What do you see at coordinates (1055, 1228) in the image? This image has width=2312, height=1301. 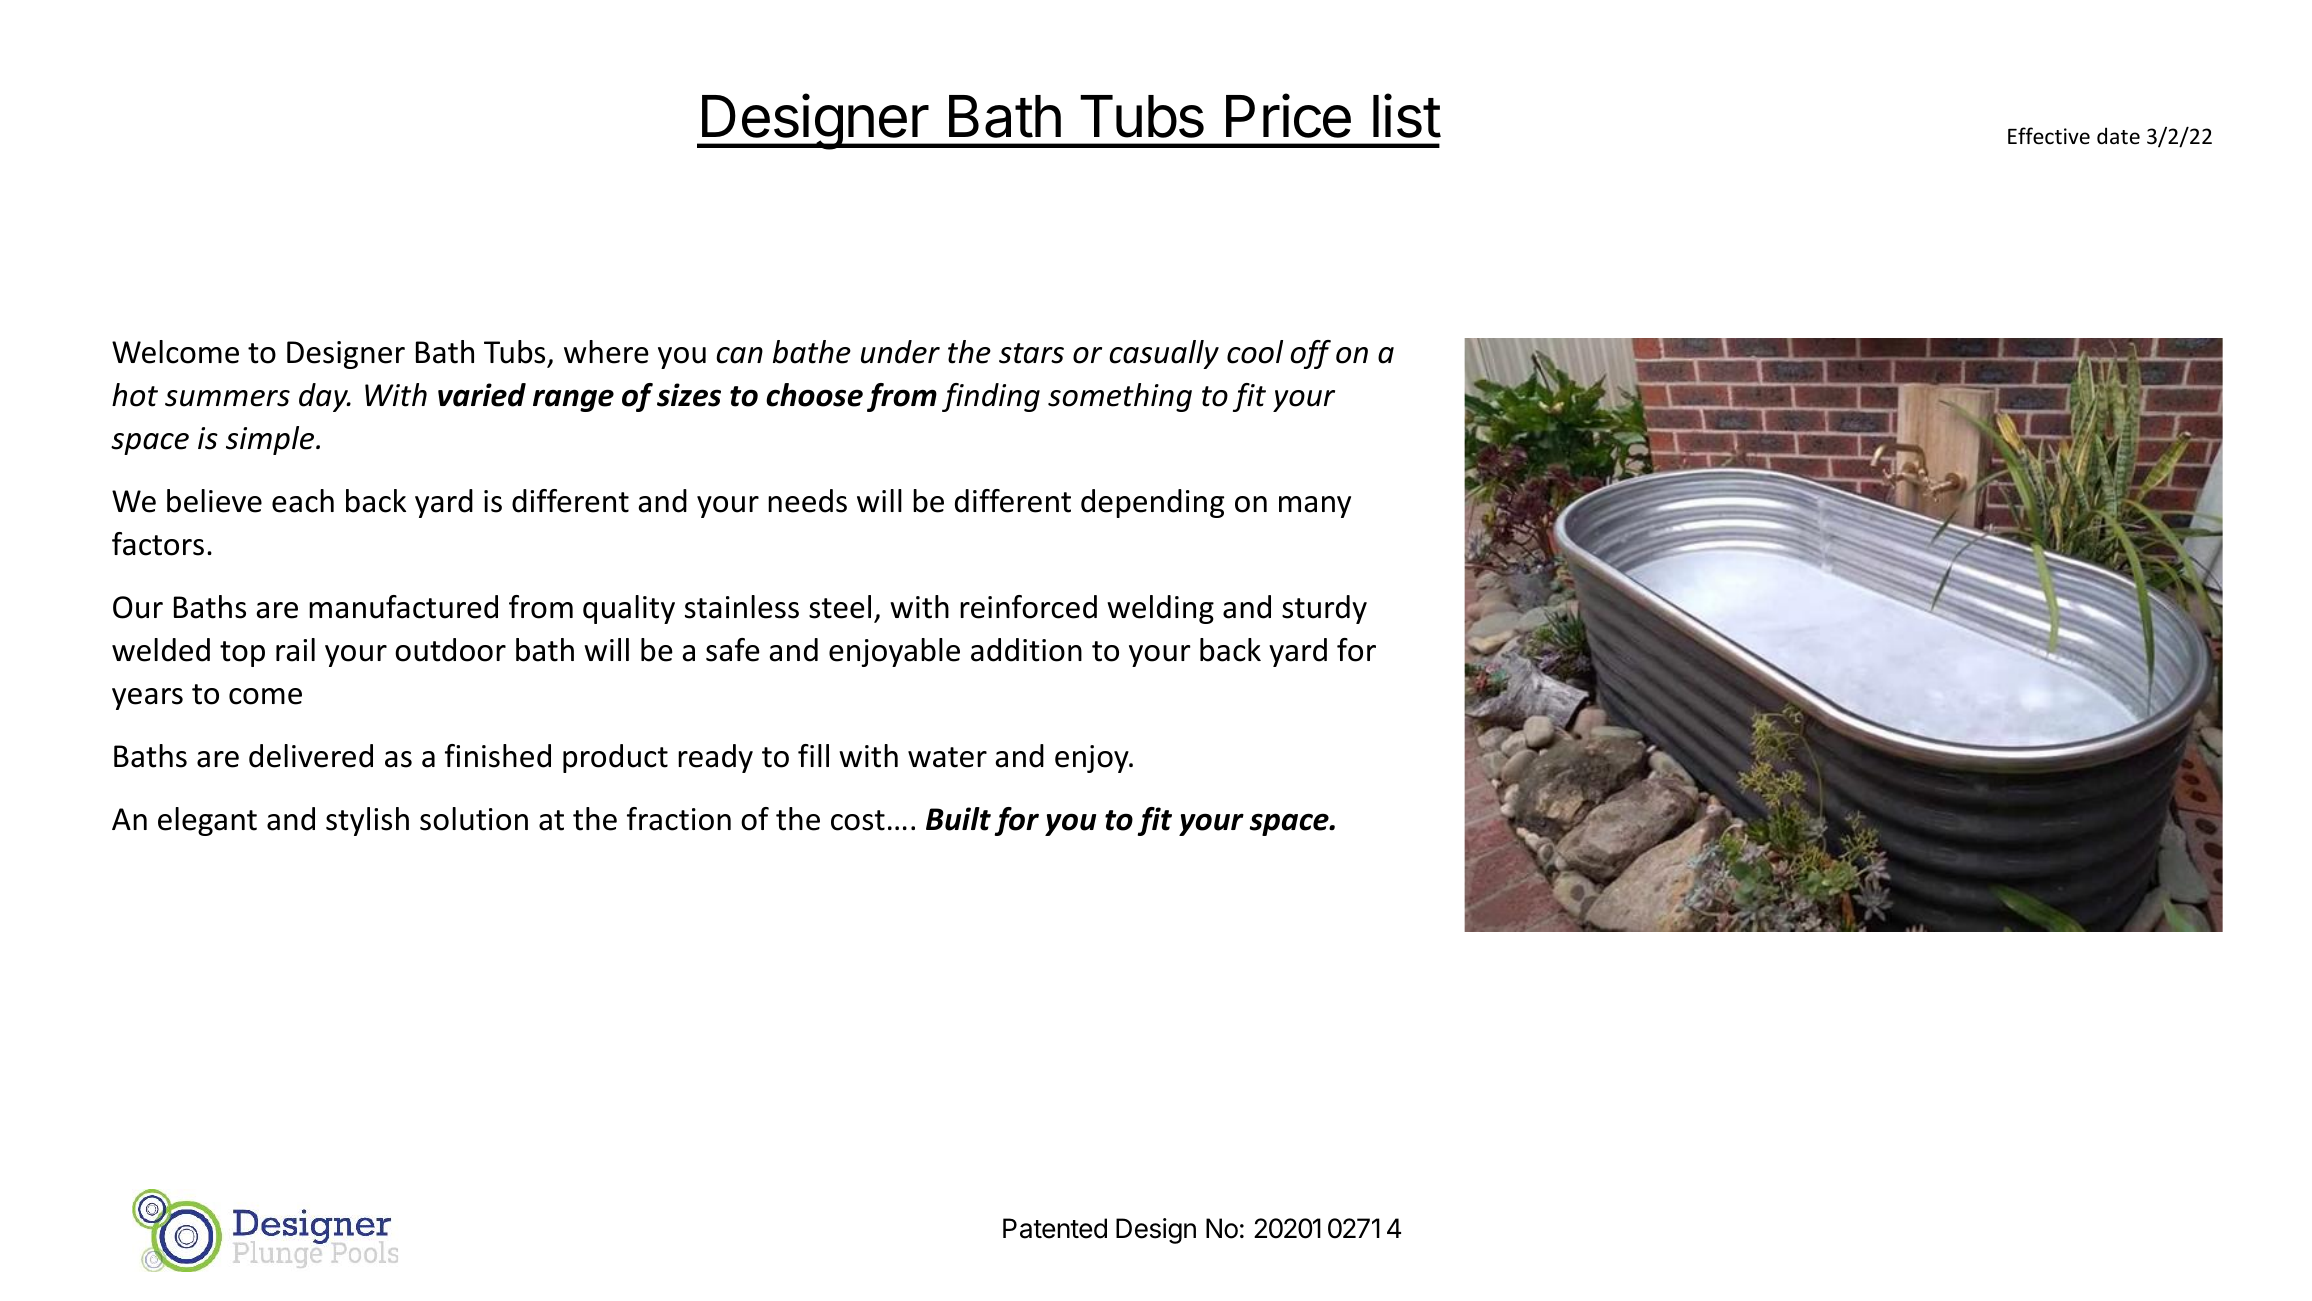 I see `Patented` at bounding box center [1055, 1228].
